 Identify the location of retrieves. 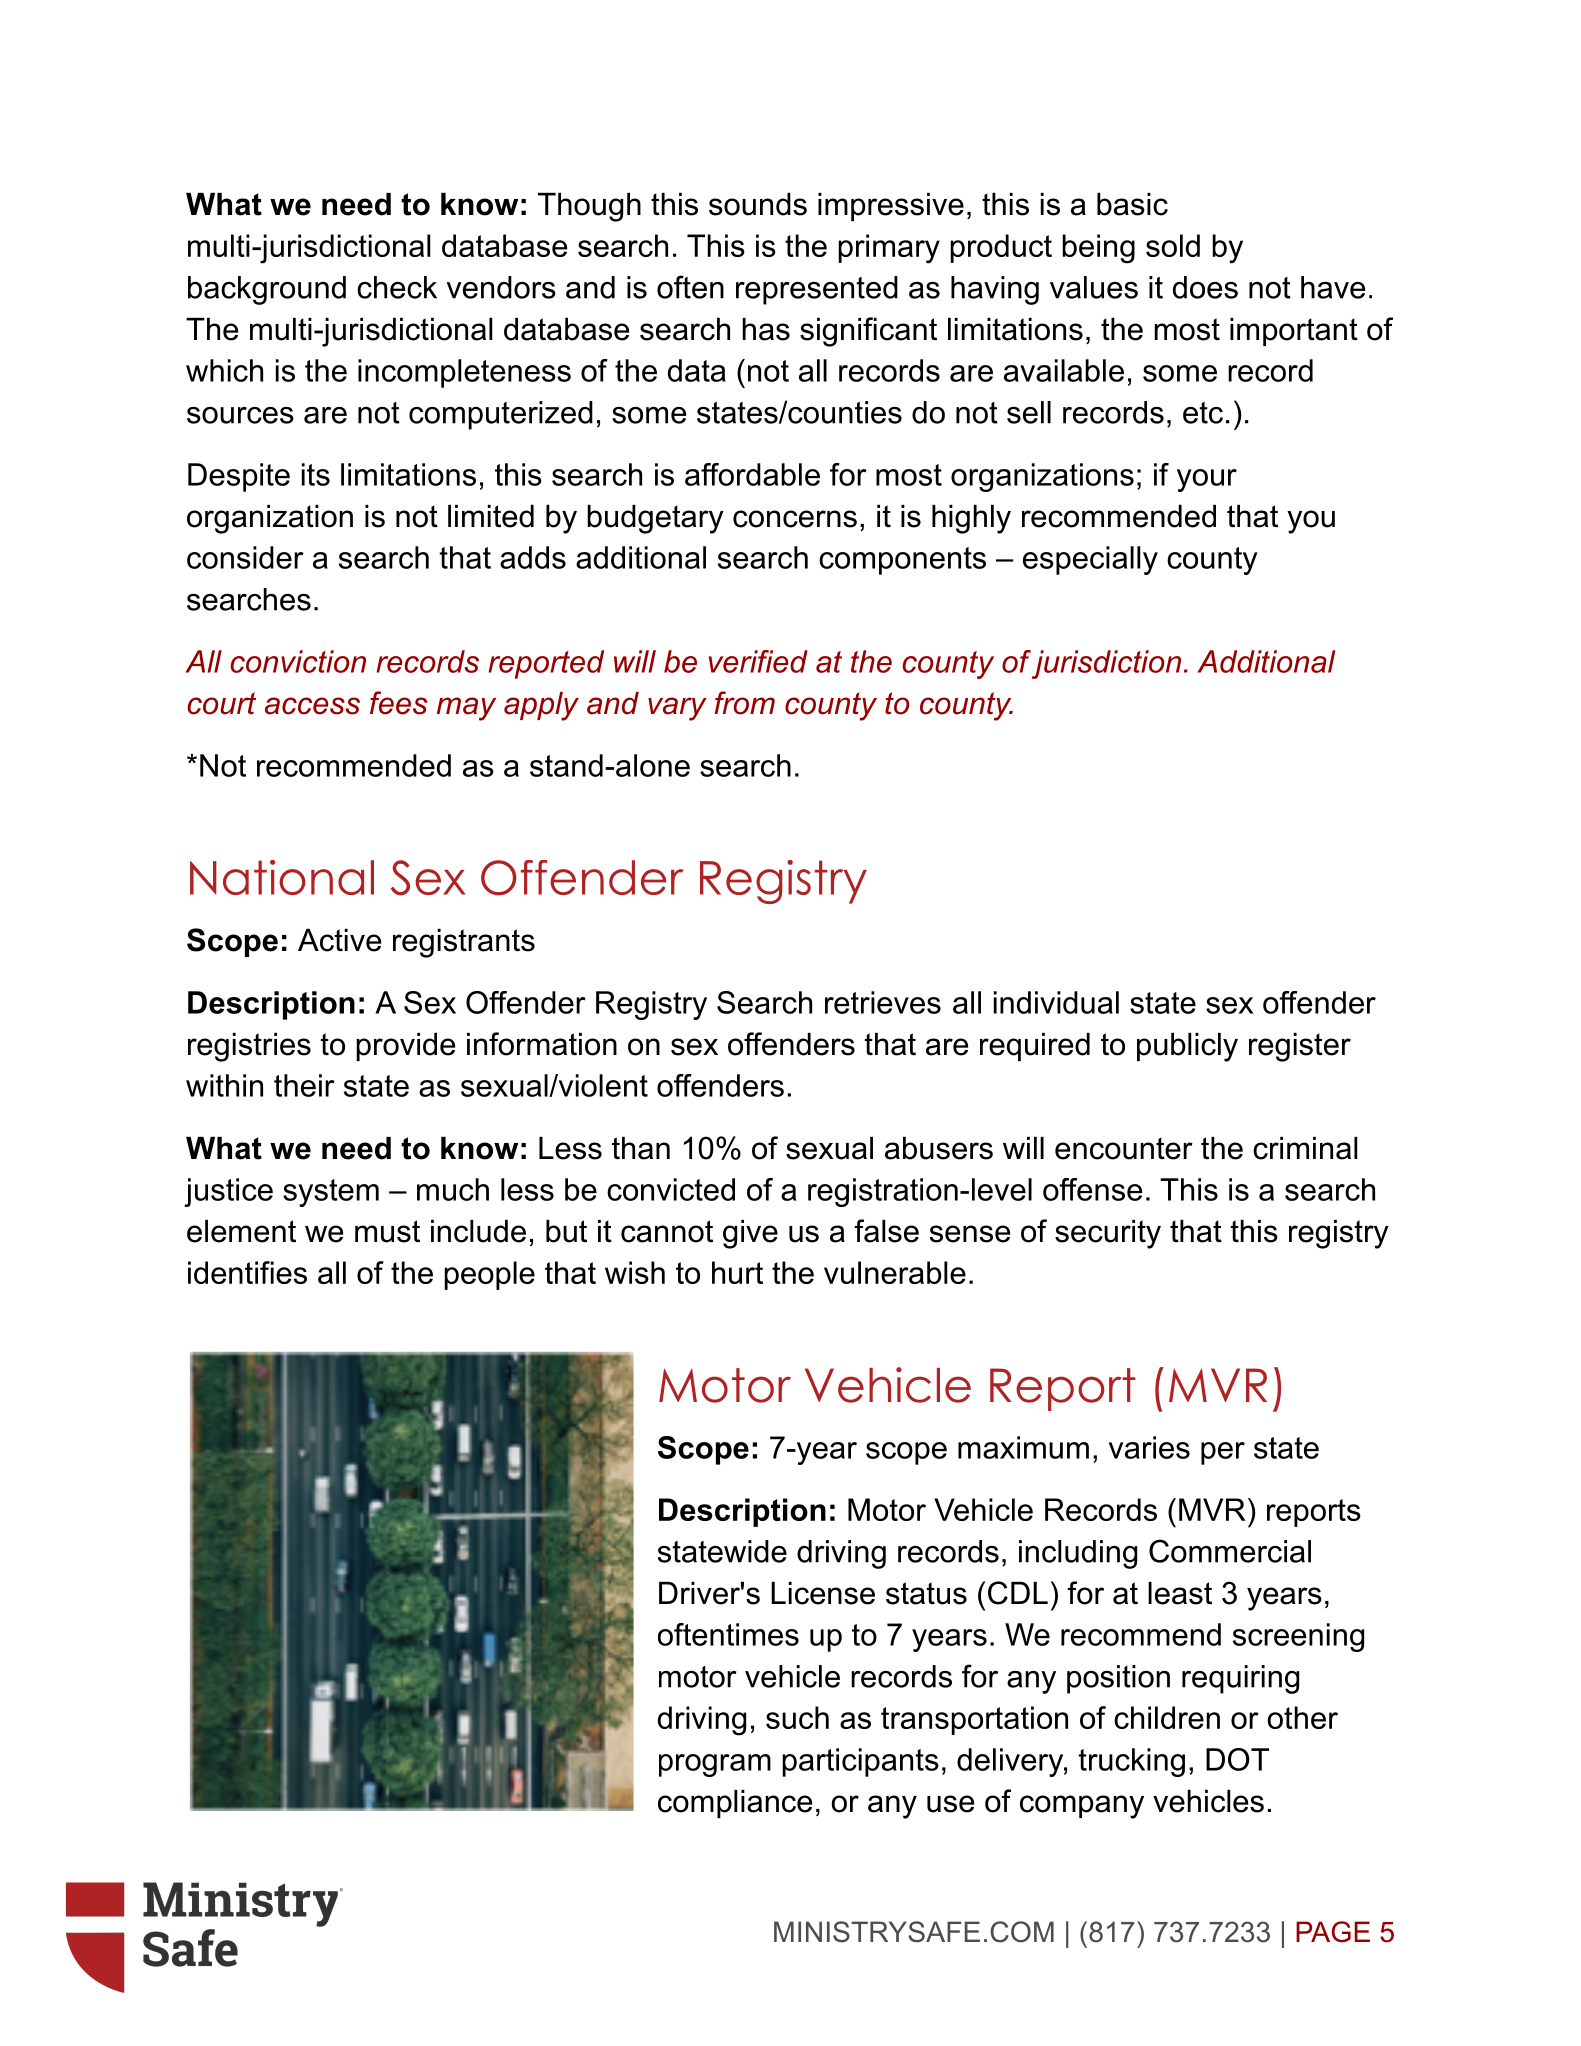
(883, 1002).
